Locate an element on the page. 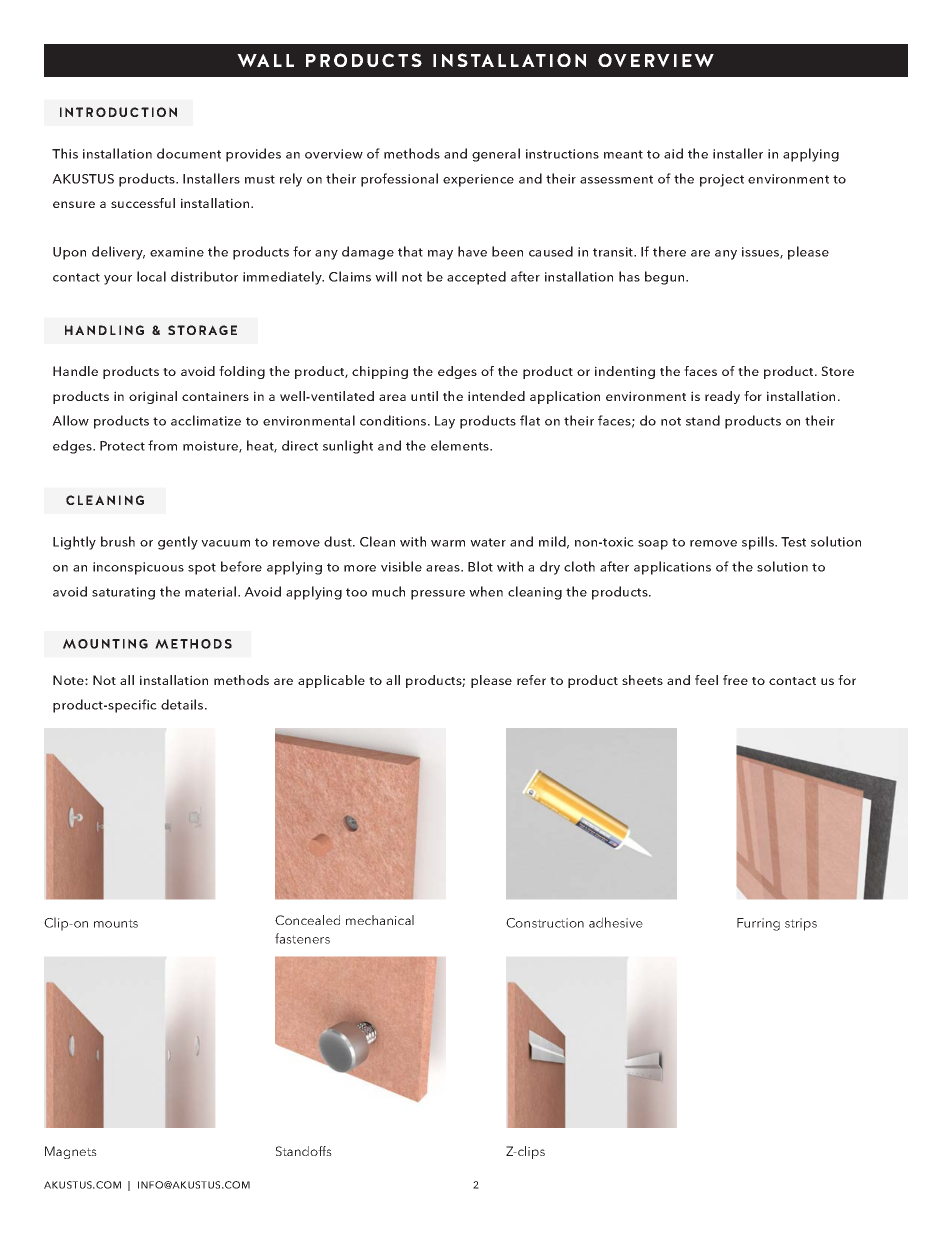 The image size is (952, 1233). successful is located at coordinates (143, 203).
